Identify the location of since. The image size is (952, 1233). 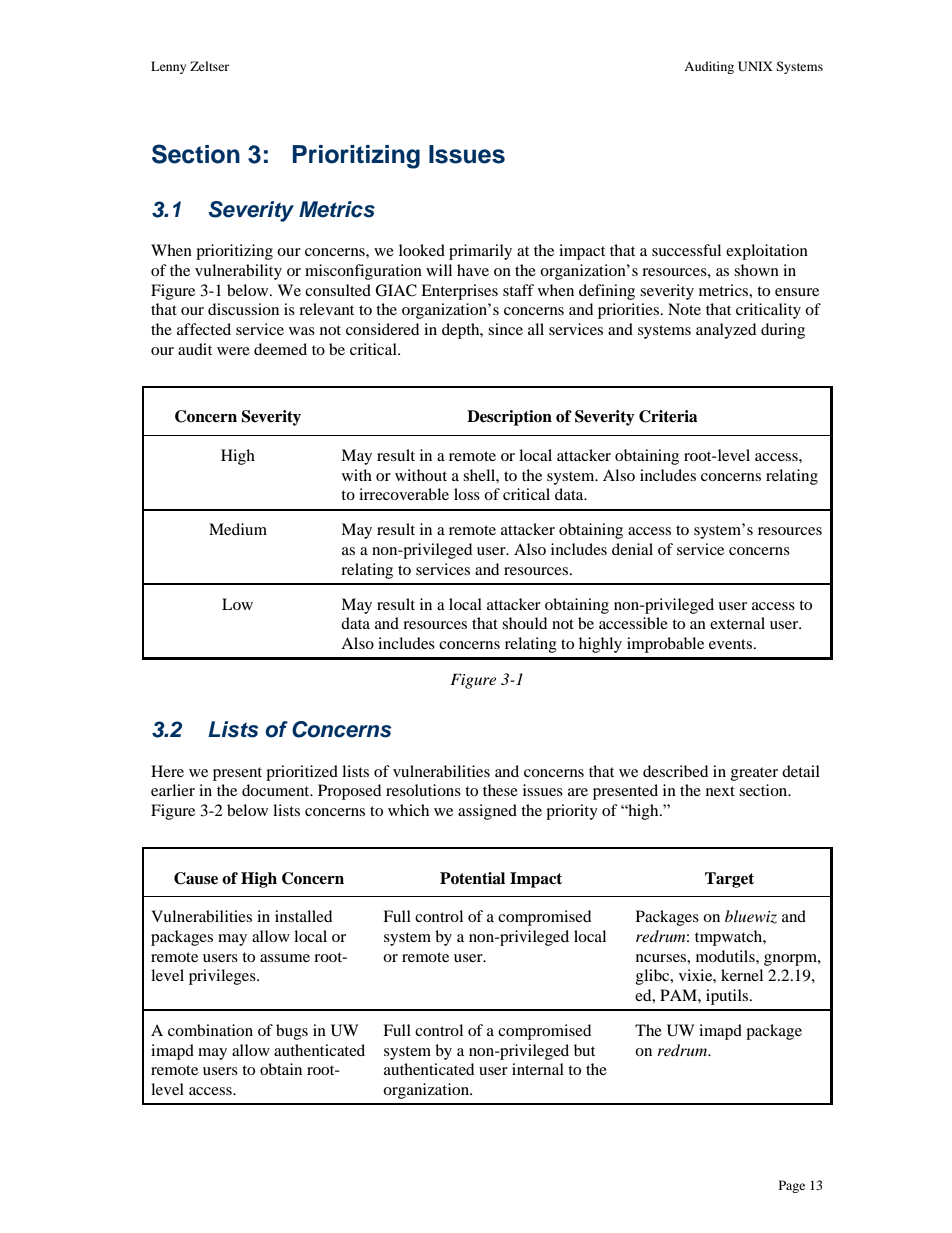
(505, 329).
